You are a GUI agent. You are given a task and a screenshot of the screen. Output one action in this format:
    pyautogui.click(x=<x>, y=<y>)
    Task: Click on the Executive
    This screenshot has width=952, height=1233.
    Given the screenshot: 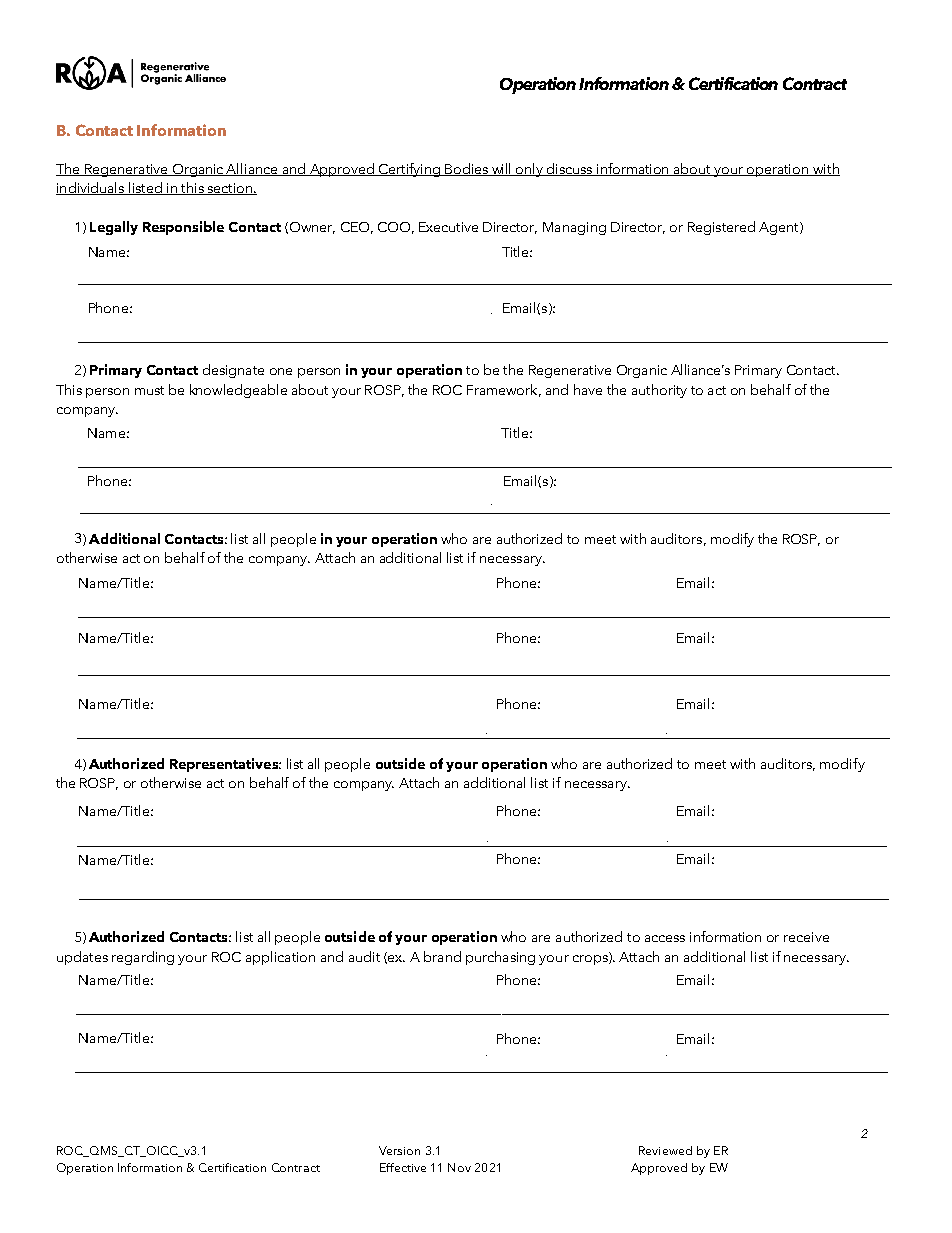 What is the action you would take?
    pyautogui.click(x=448, y=227)
